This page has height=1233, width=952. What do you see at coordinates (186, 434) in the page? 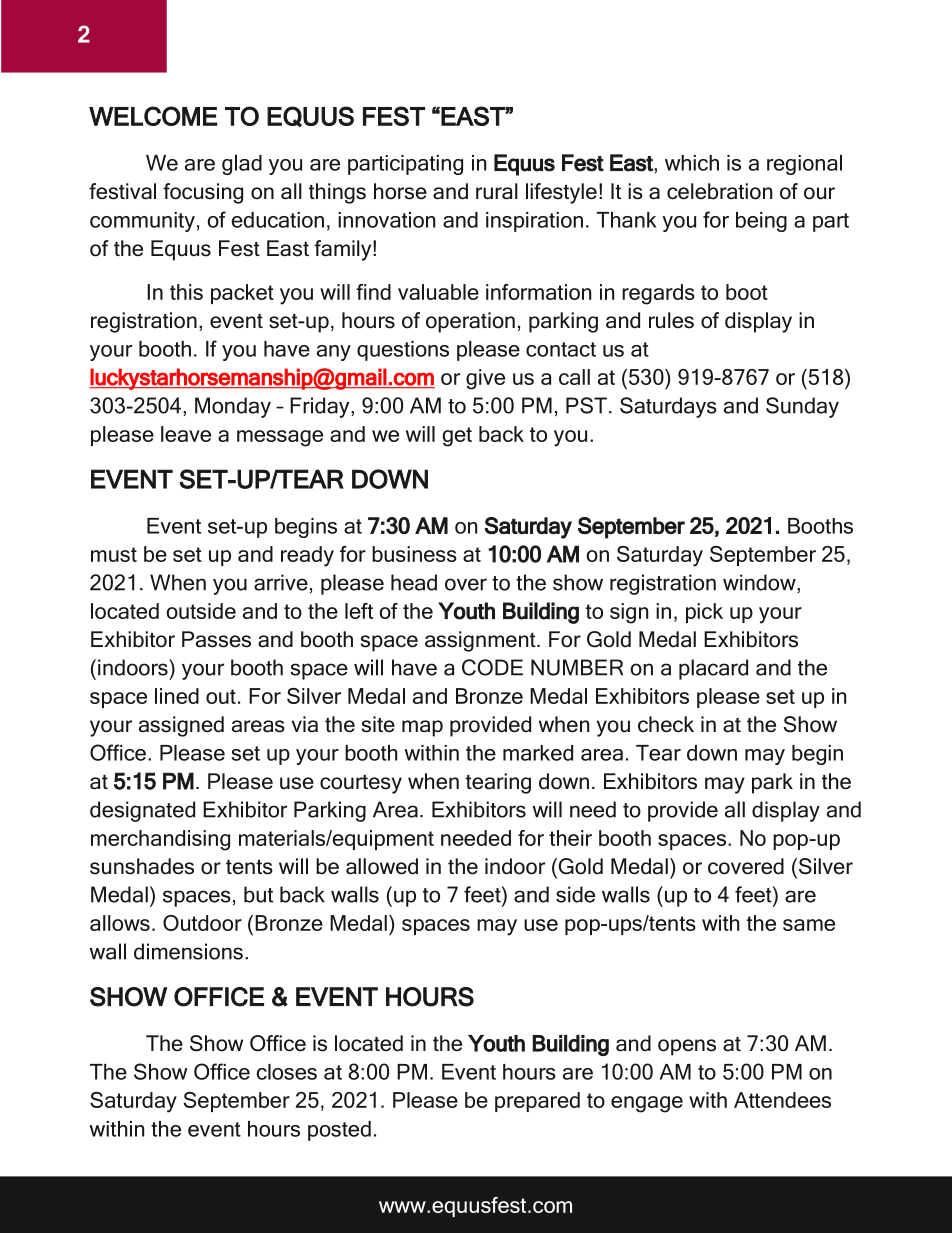
I see `leave` at bounding box center [186, 434].
